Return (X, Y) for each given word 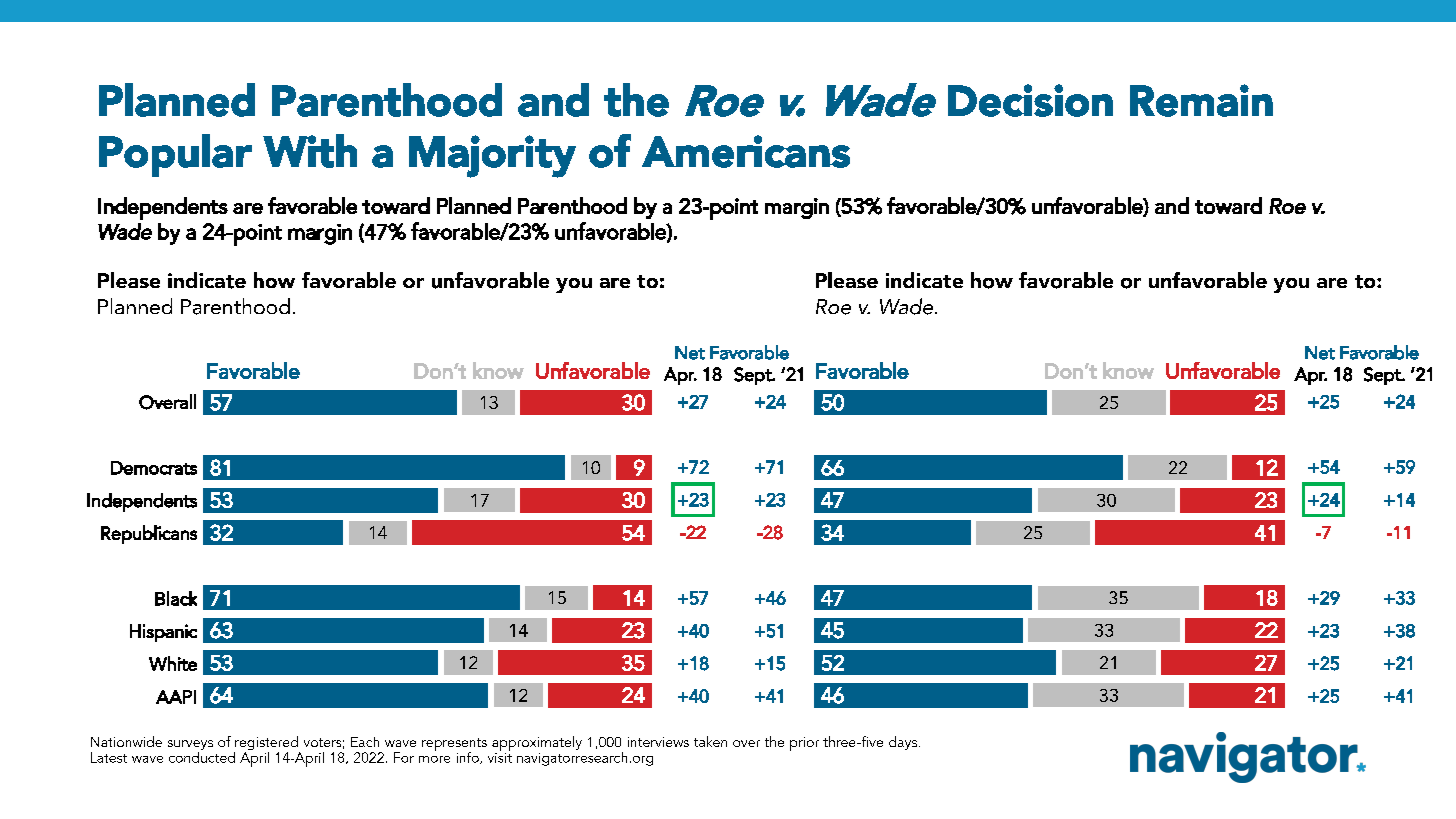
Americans (746, 151)
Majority (492, 156)
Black (176, 598)
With (310, 151)
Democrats (154, 468)
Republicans (149, 534)
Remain (1201, 100)
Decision (1030, 100)
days (903, 743)
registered (267, 744)
